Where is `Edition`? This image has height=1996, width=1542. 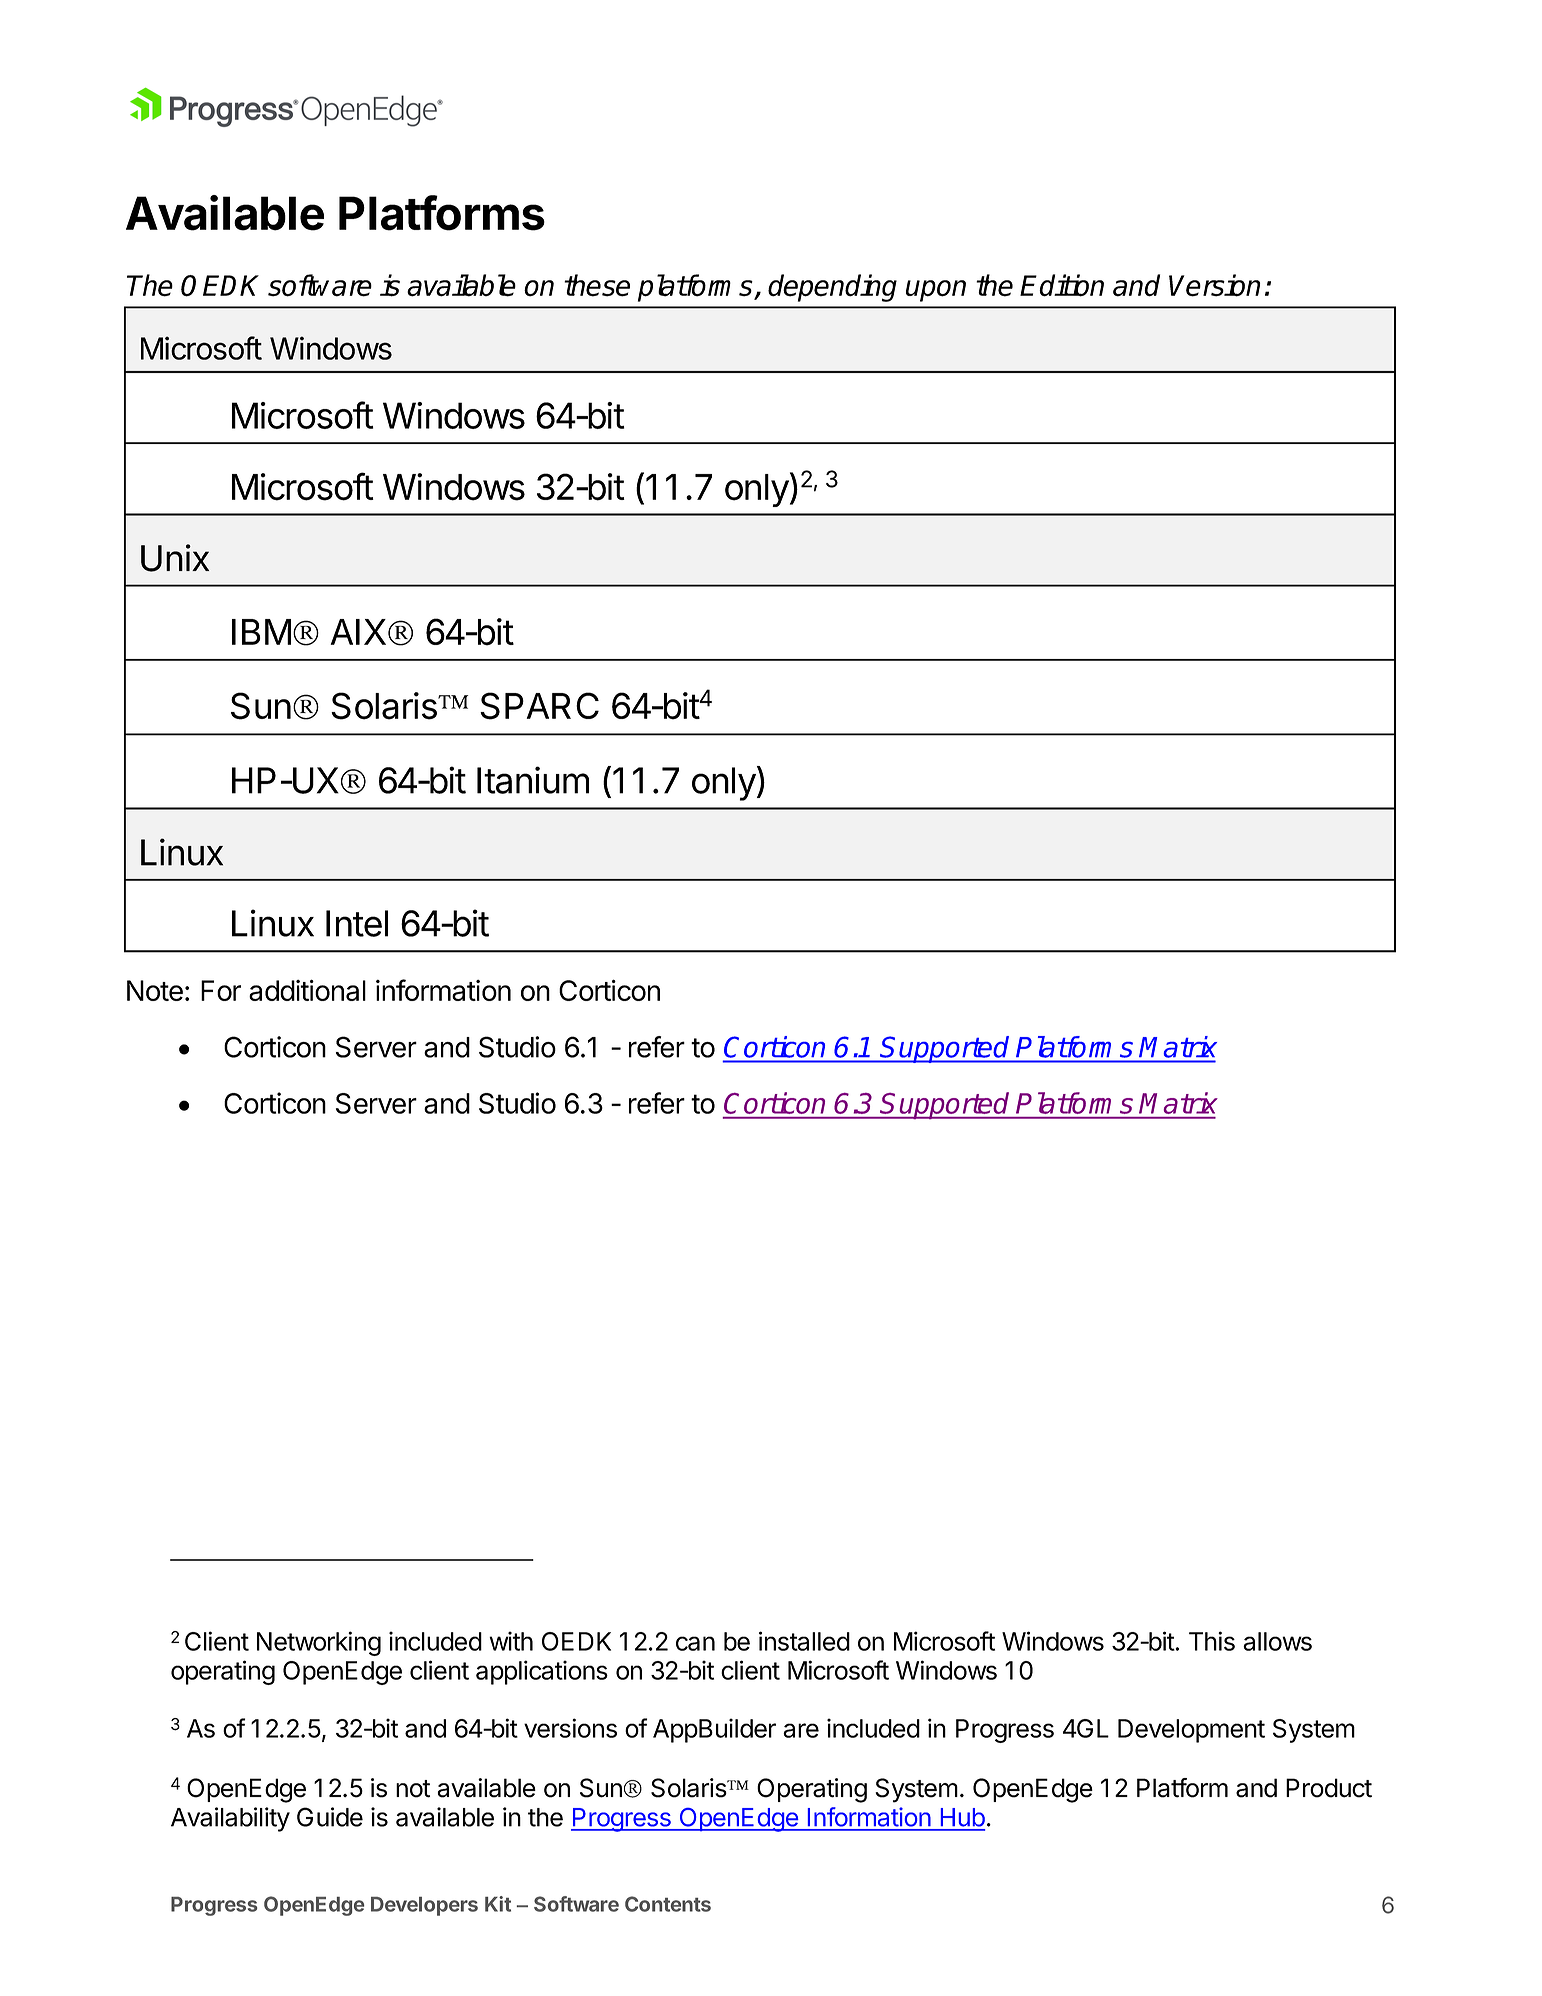 Edition is located at coordinates (1062, 285).
